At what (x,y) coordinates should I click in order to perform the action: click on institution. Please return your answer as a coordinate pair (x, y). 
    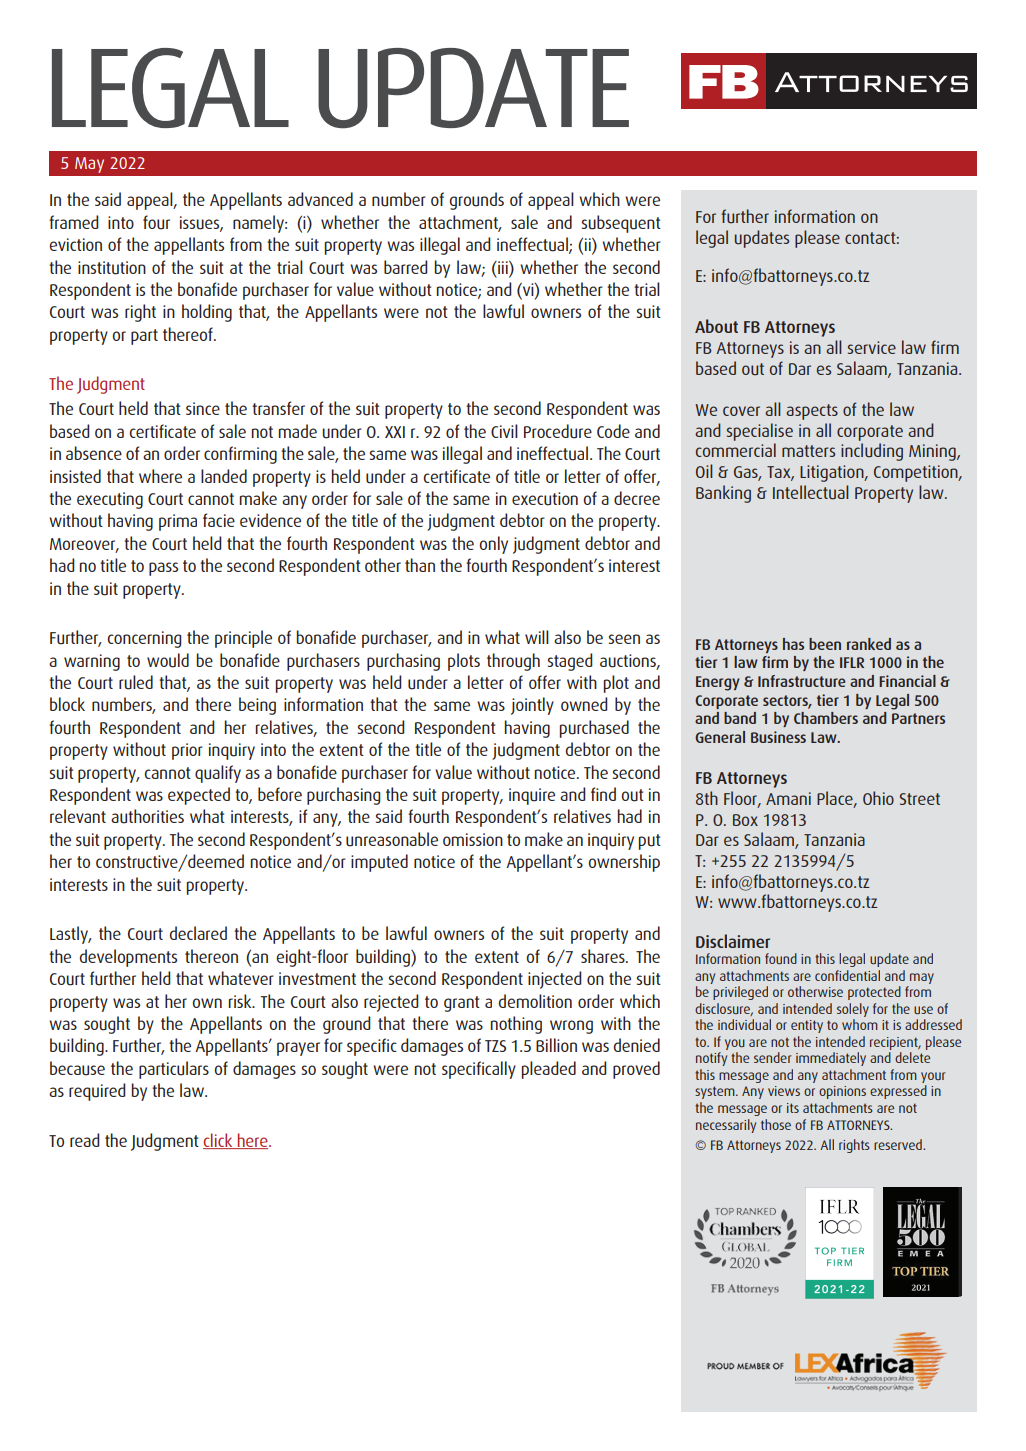
    Looking at the image, I should click on (112, 268).
